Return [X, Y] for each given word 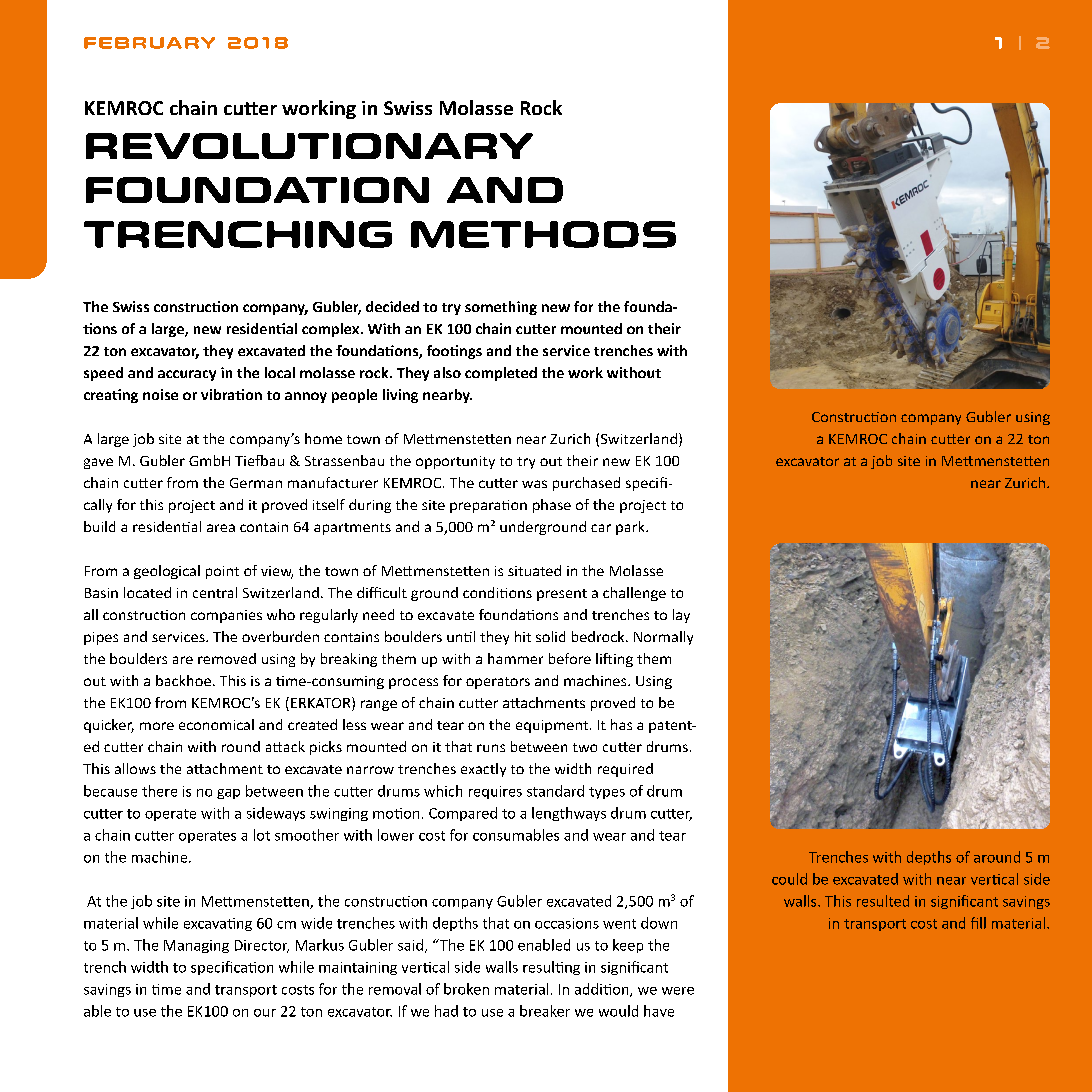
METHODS [543, 234]
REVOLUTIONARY [309, 146]
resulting [551, 968]
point [222, 572]
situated [534, 570]
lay [681, 616]
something [501, 308]
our [265, 1013]
